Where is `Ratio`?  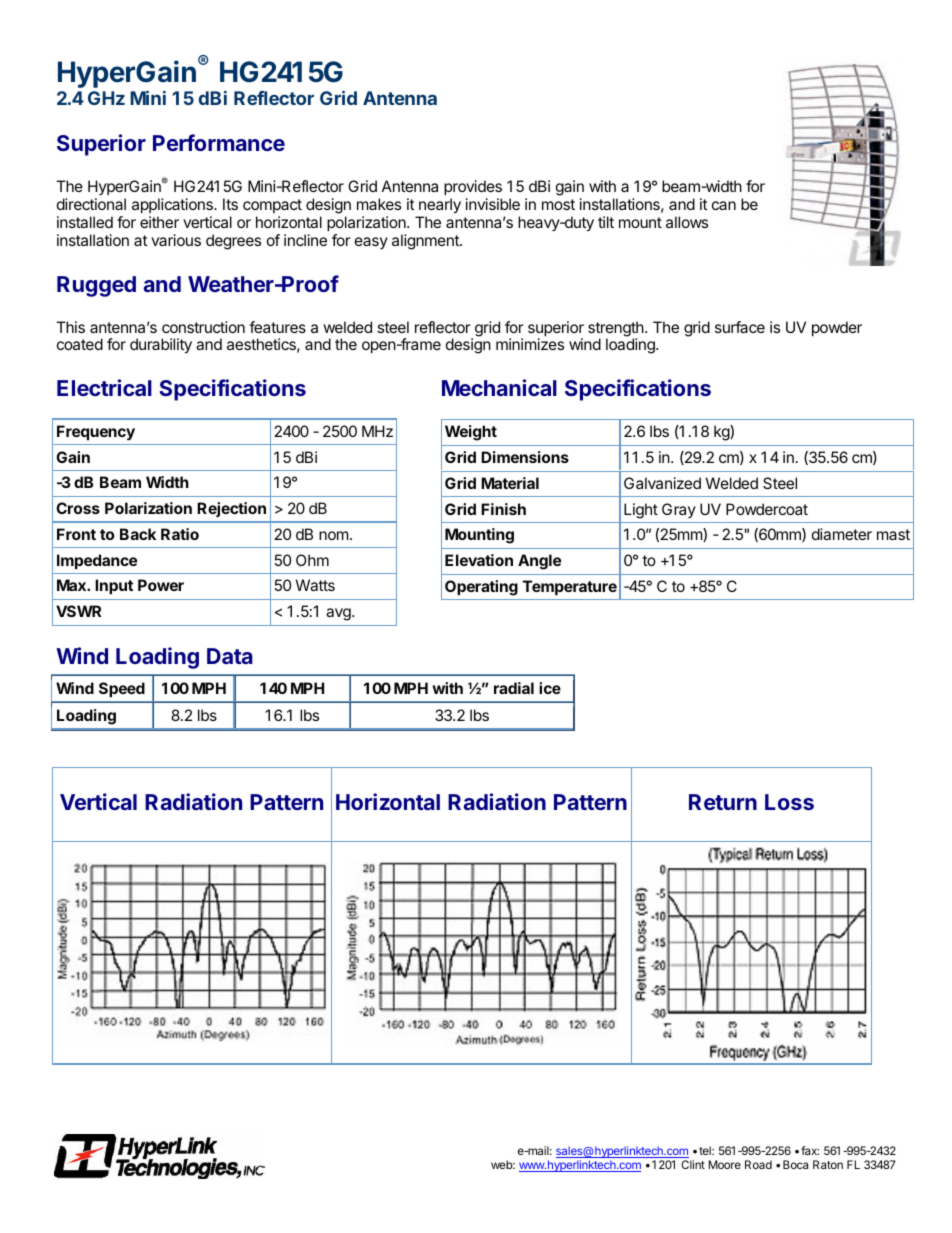
Ratio is located at coordinates (180, 534).
